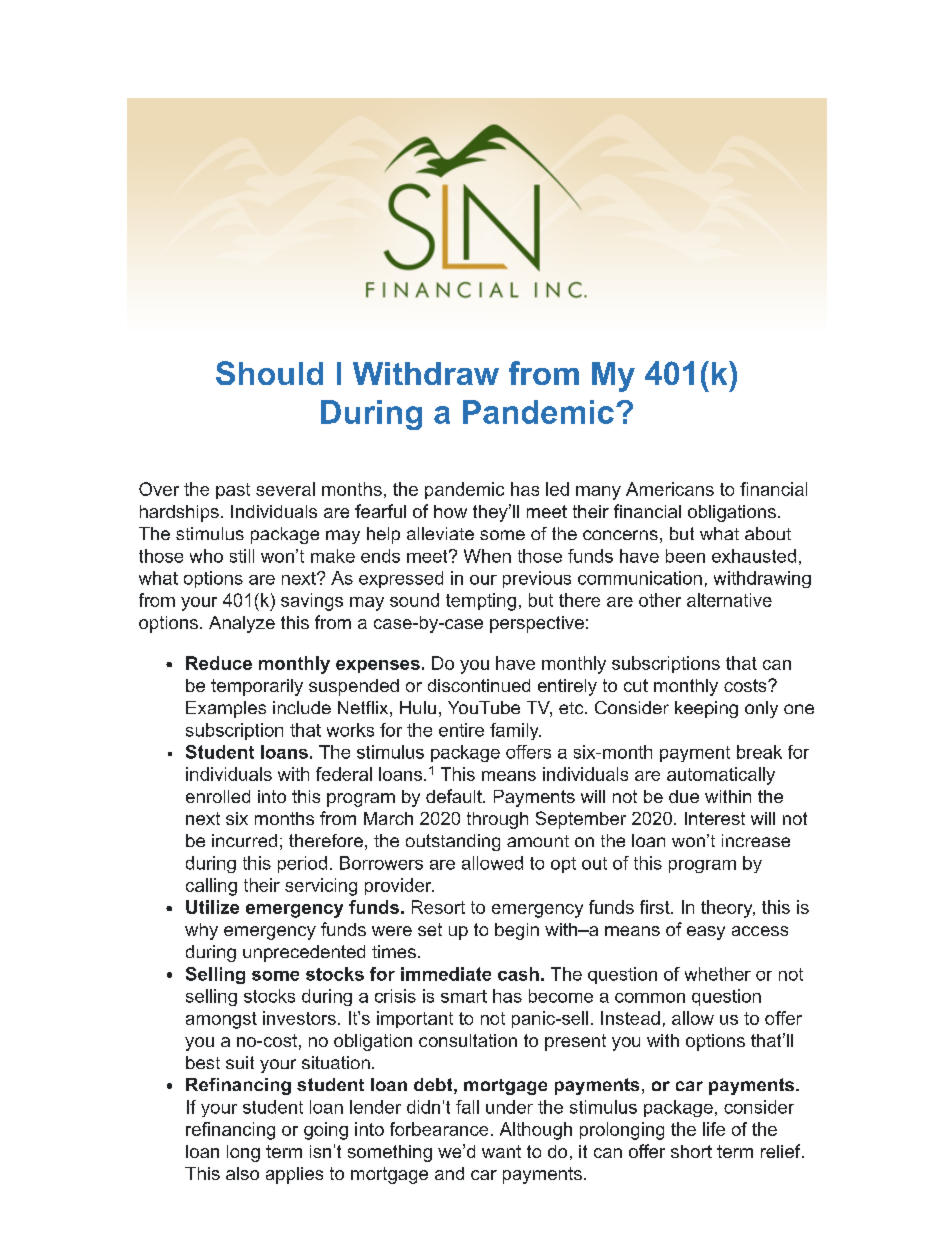 The image size is (952, 1233). What do you see at coordinates (218, 796) in the screenshot?
I see `enrolled` at bounding box center [218, 796].
